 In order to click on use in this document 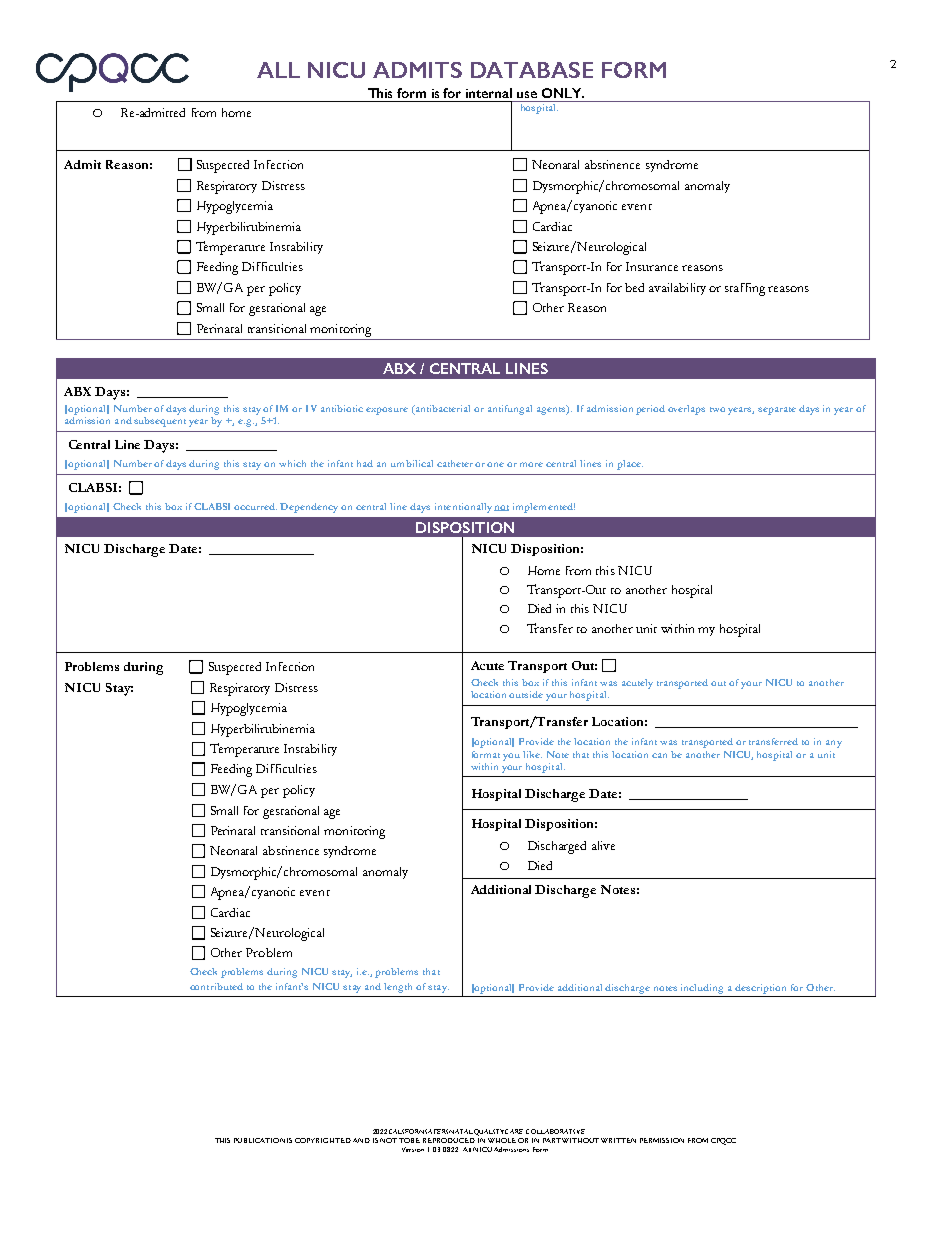, I will do `click(527, 94)`.
